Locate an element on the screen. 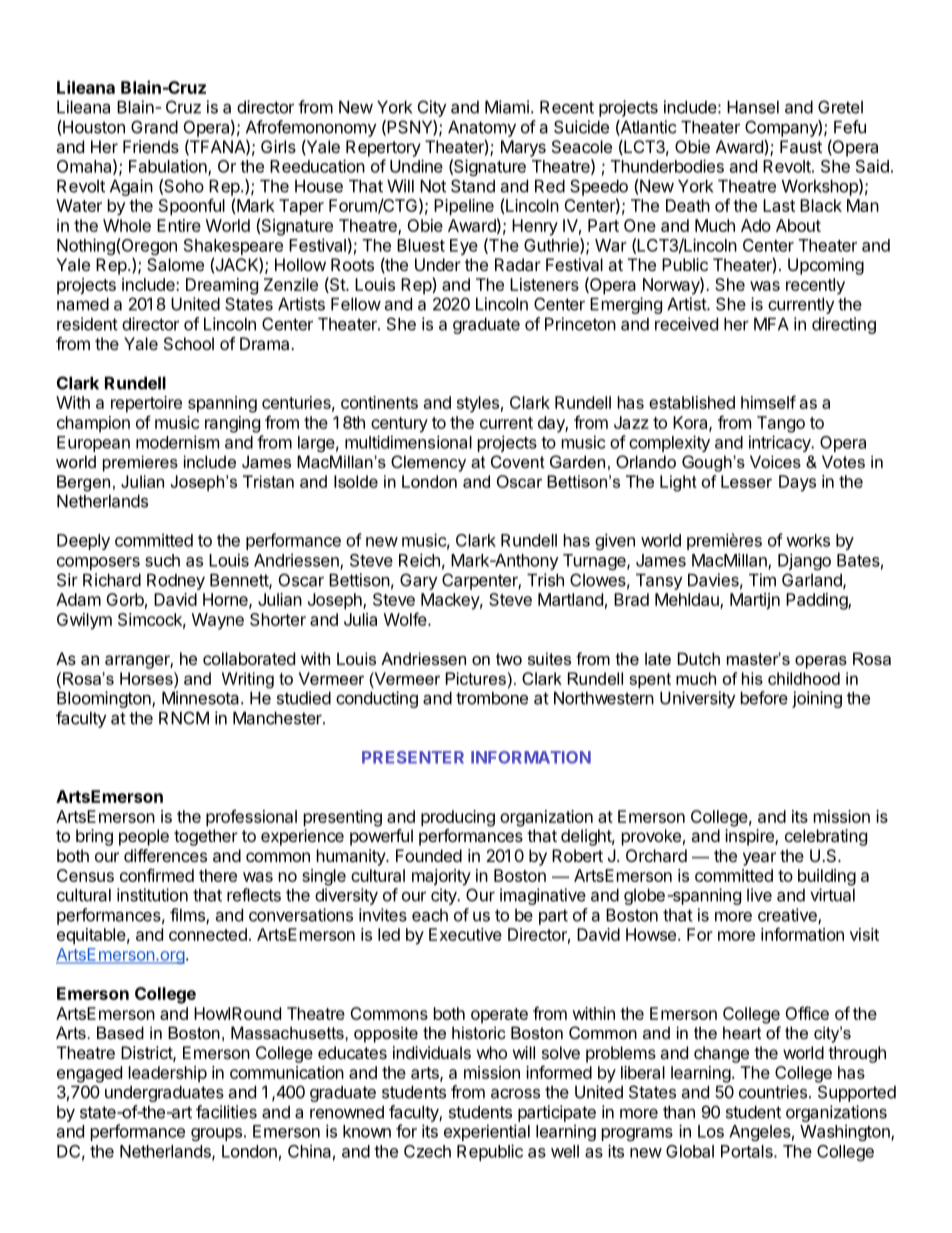  Voices is located at coordinates (775, 461).
